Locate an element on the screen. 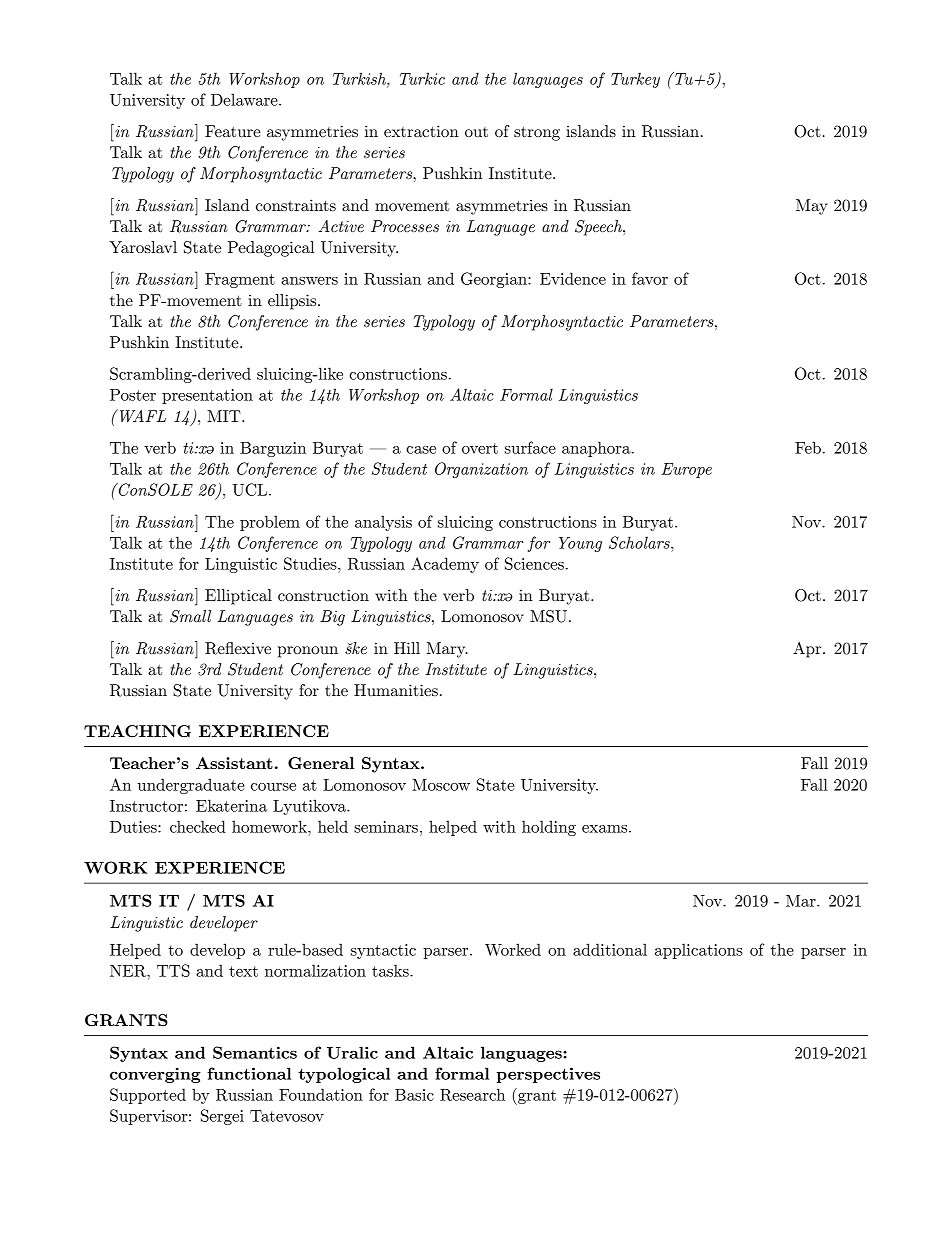 This screenshot has height=1233, width=952. Feature is located at coordinates (233, 131).
